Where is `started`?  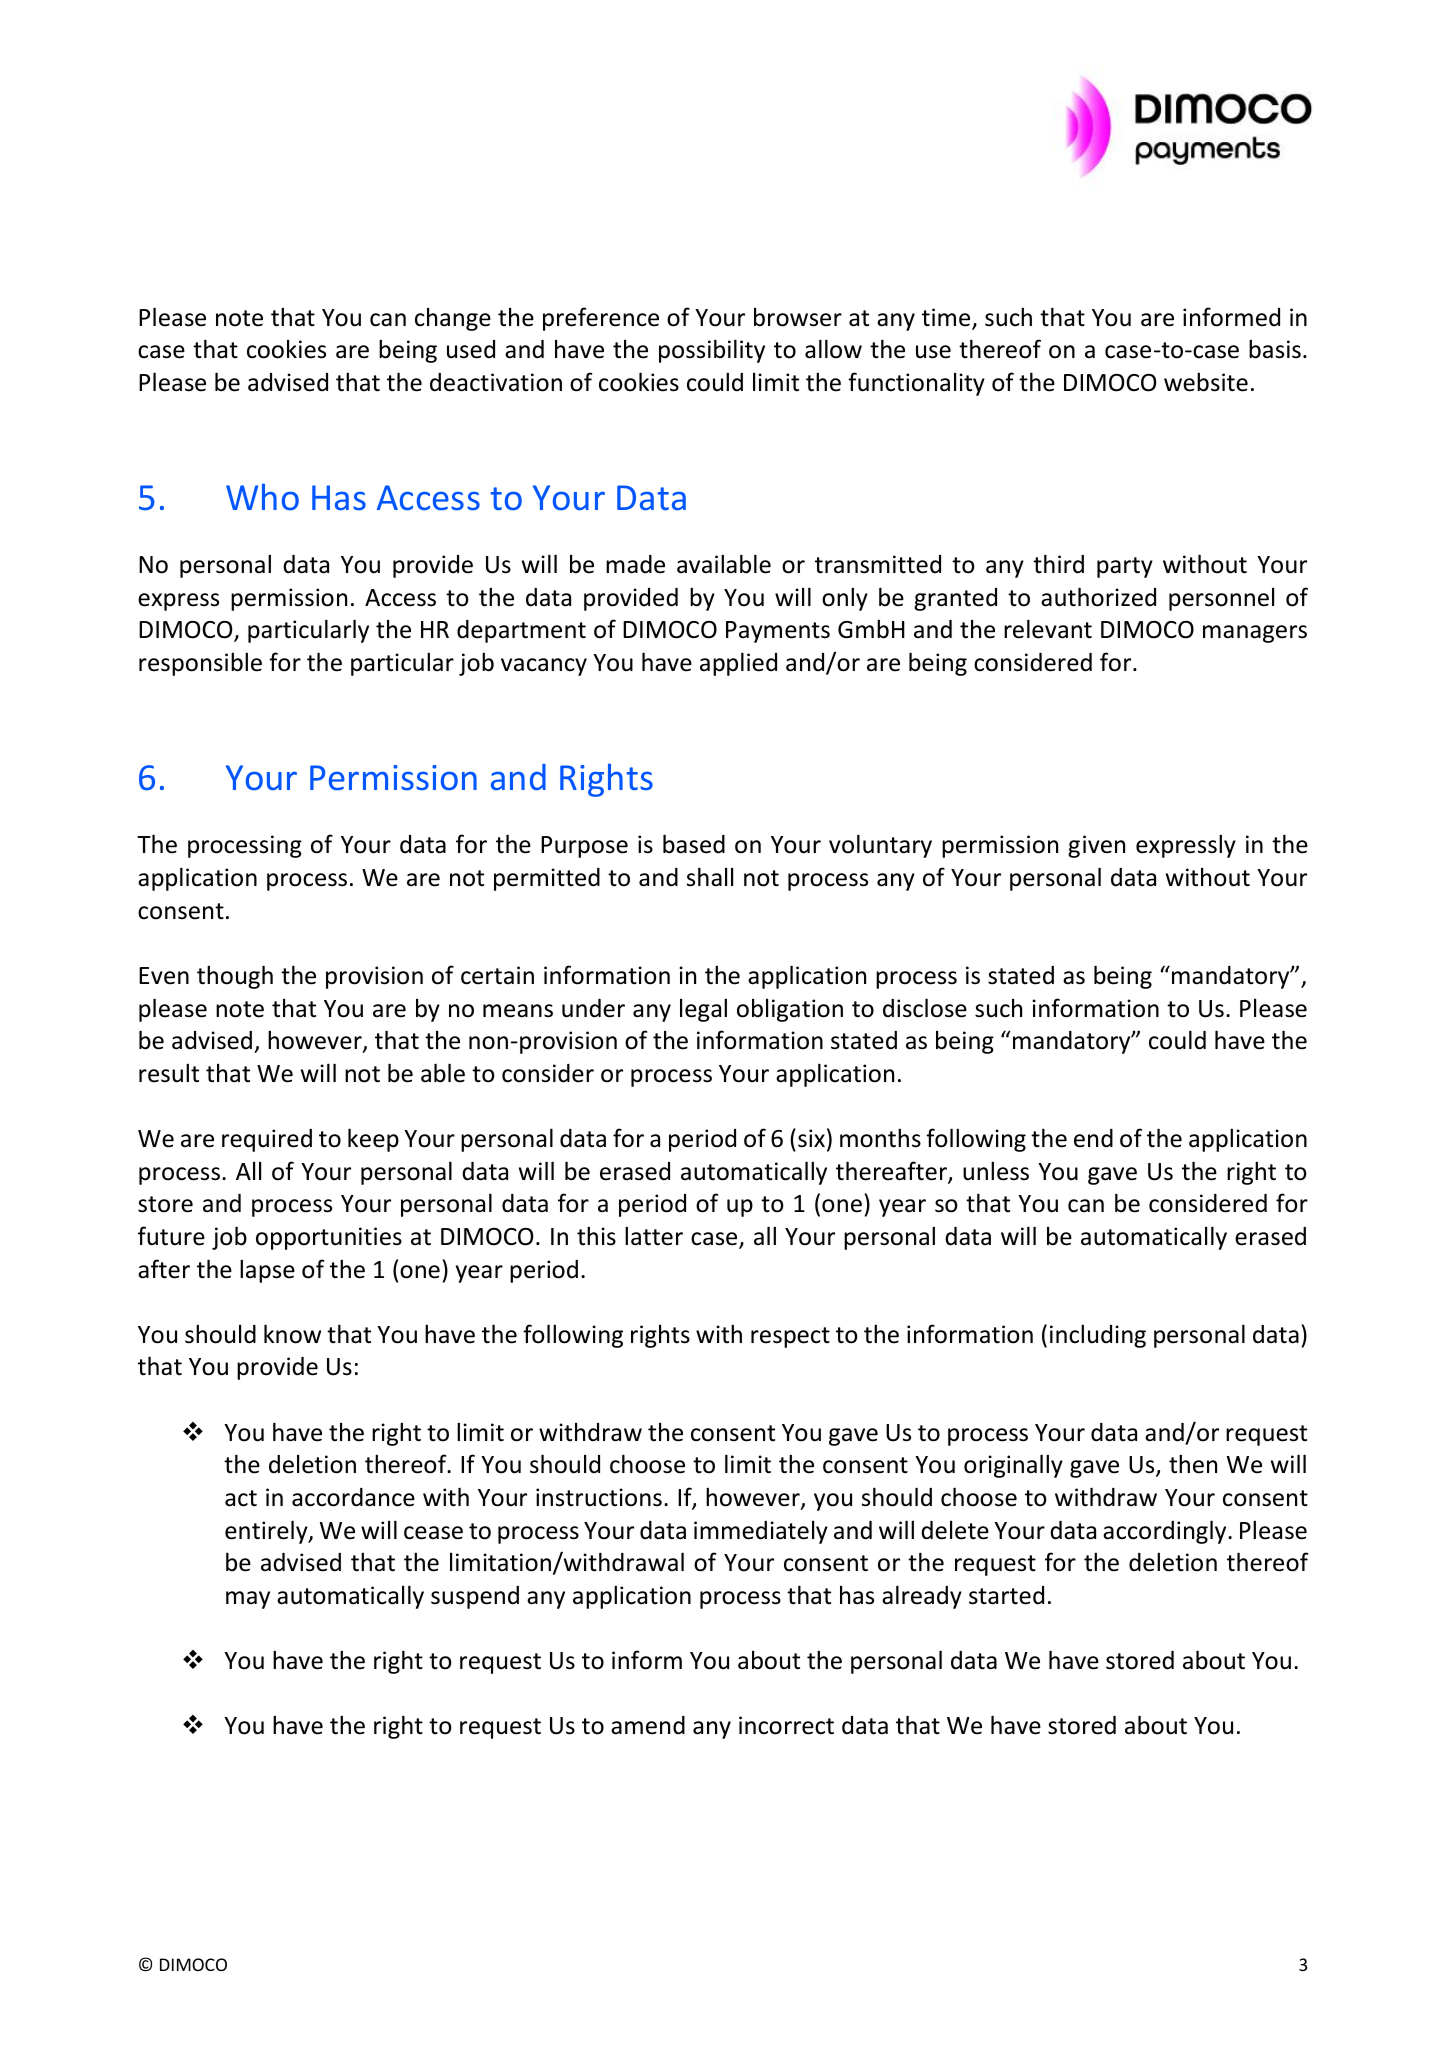 started is located at coordinates (1006, 1595).
